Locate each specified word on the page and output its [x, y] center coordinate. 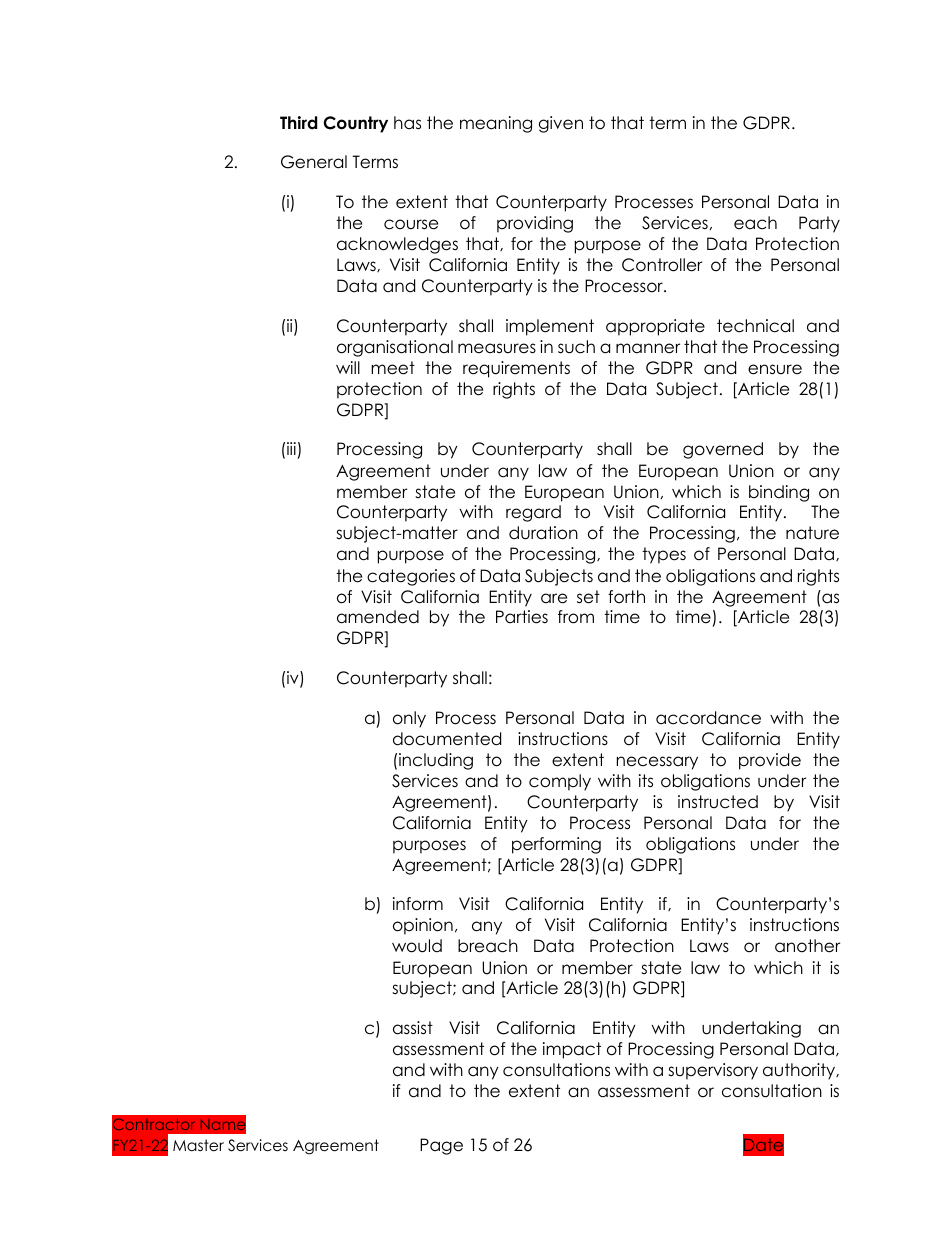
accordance [708, 718]
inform [418, 904]
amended [378, 617]
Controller [662, 265]
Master [198, 1145]
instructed [718, 802]
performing [556, 845]
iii [291, 448]
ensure [775, 369]
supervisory [713, 1071]
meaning [496, 124]
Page [441, 1146]
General [314, 162]
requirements [516, 369]
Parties [522, 617]
